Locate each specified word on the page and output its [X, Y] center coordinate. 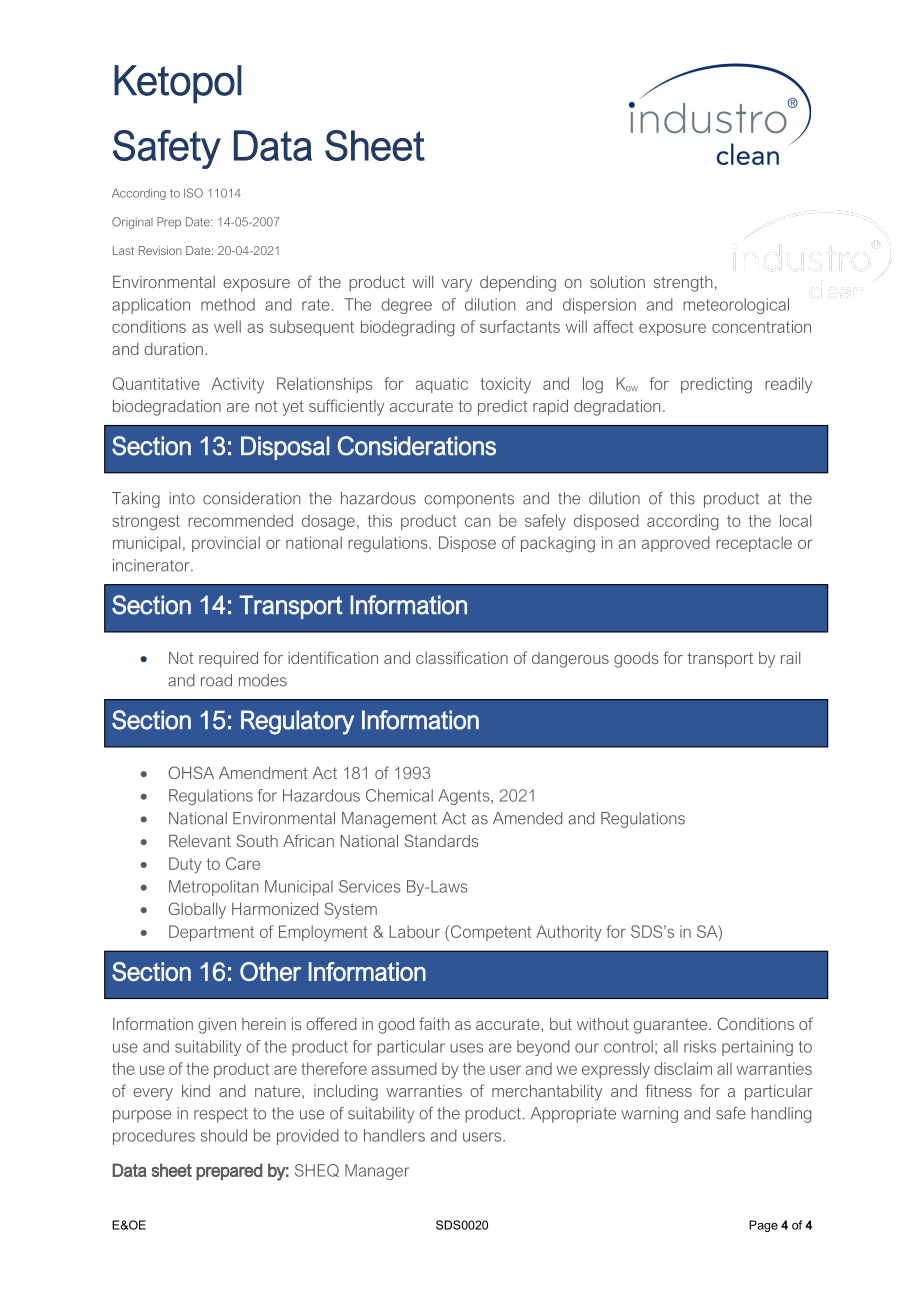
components [469, 500]
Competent [491, 933]
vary [457, 285]
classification [462, 657]
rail [790, 658]
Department [211, 933]
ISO [193, 193]
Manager [377, 1172]
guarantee [672, 1026]
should [224, 1135]
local [795, 520]
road [216, 680]
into [182, 498]
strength [683, 284]
